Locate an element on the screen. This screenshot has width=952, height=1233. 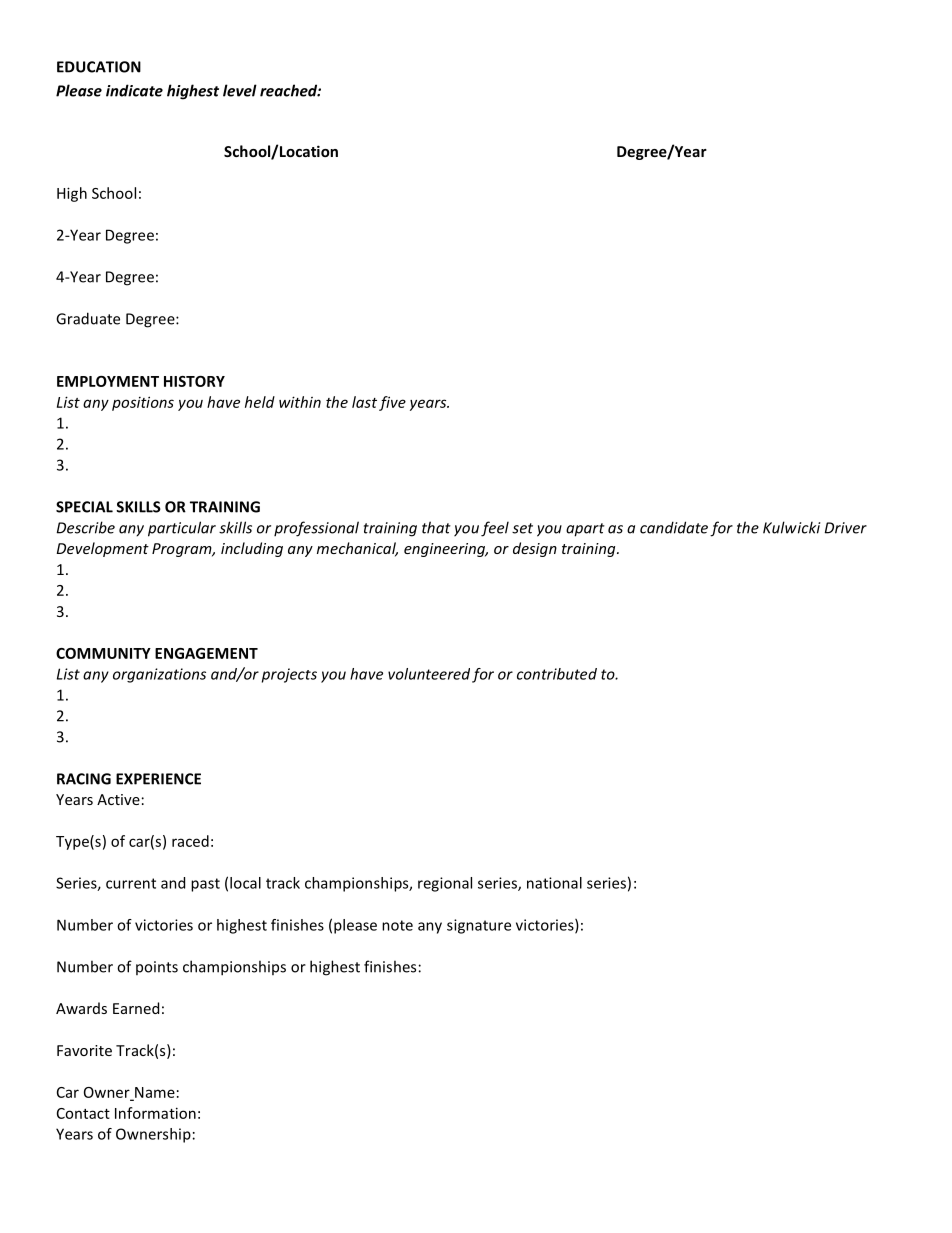
indicate is located at coordinates (134, 90).
